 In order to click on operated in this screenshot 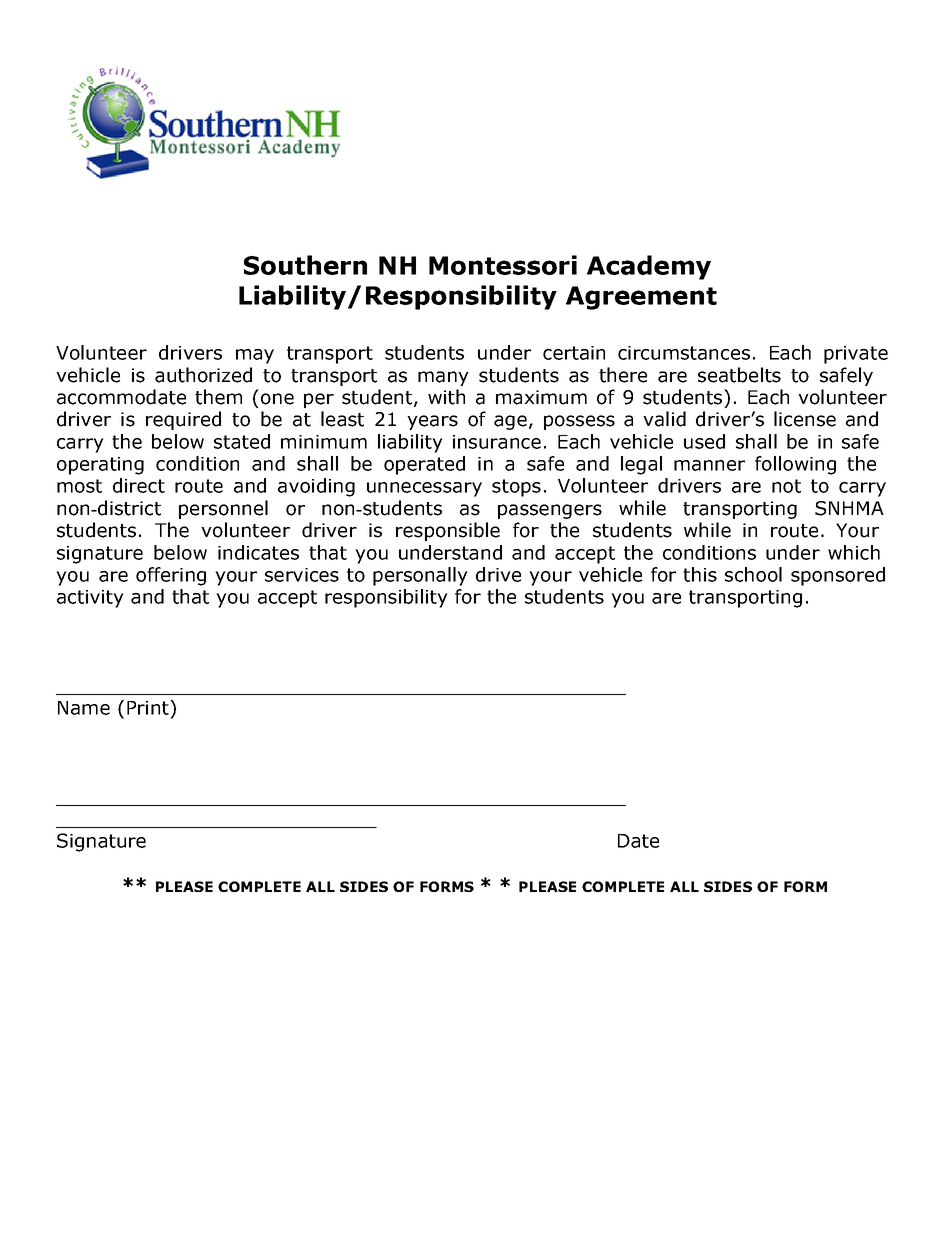, I will do `click(424, 465)`.
